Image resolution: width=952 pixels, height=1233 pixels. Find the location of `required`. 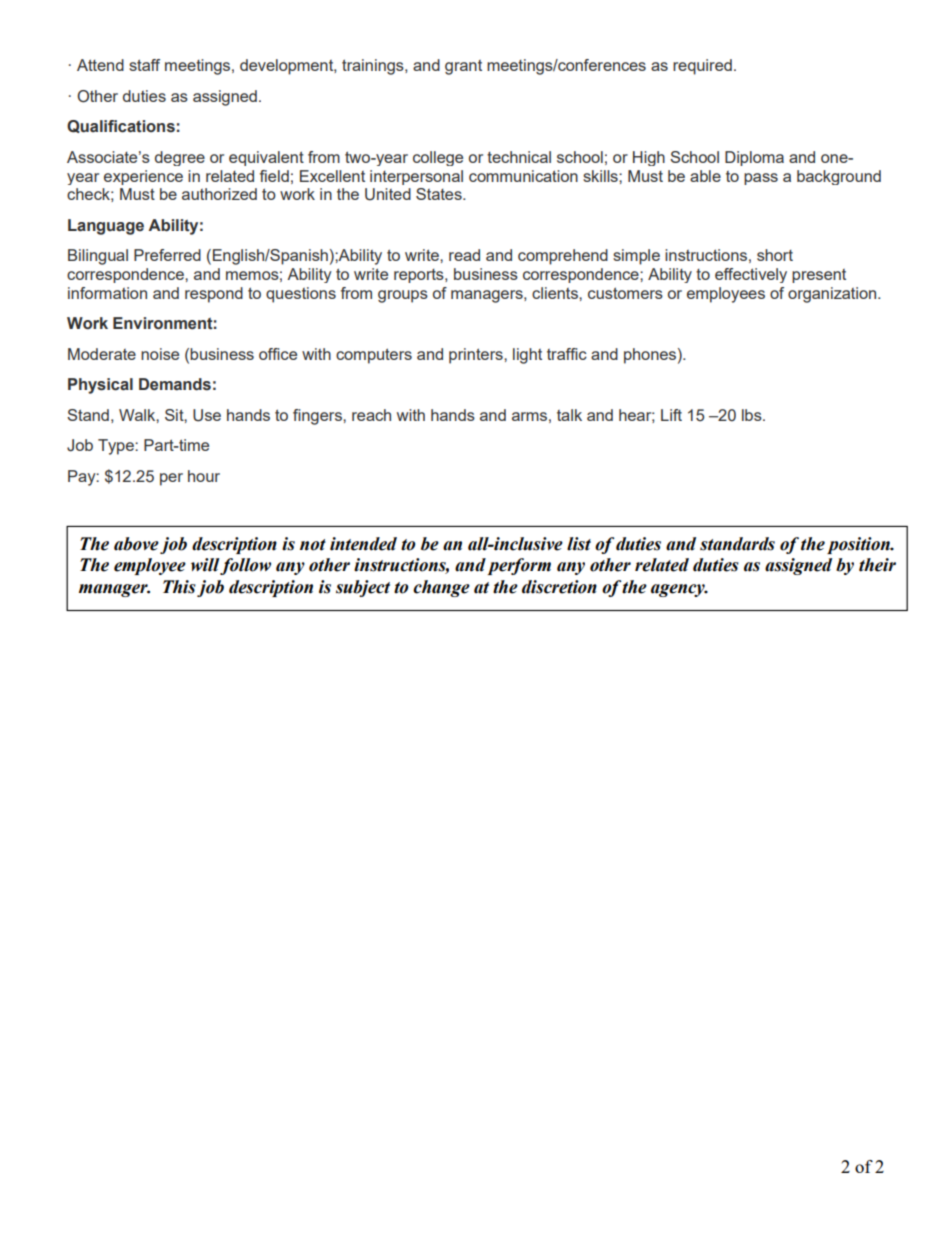

required is located at coordinates (702, 67).
